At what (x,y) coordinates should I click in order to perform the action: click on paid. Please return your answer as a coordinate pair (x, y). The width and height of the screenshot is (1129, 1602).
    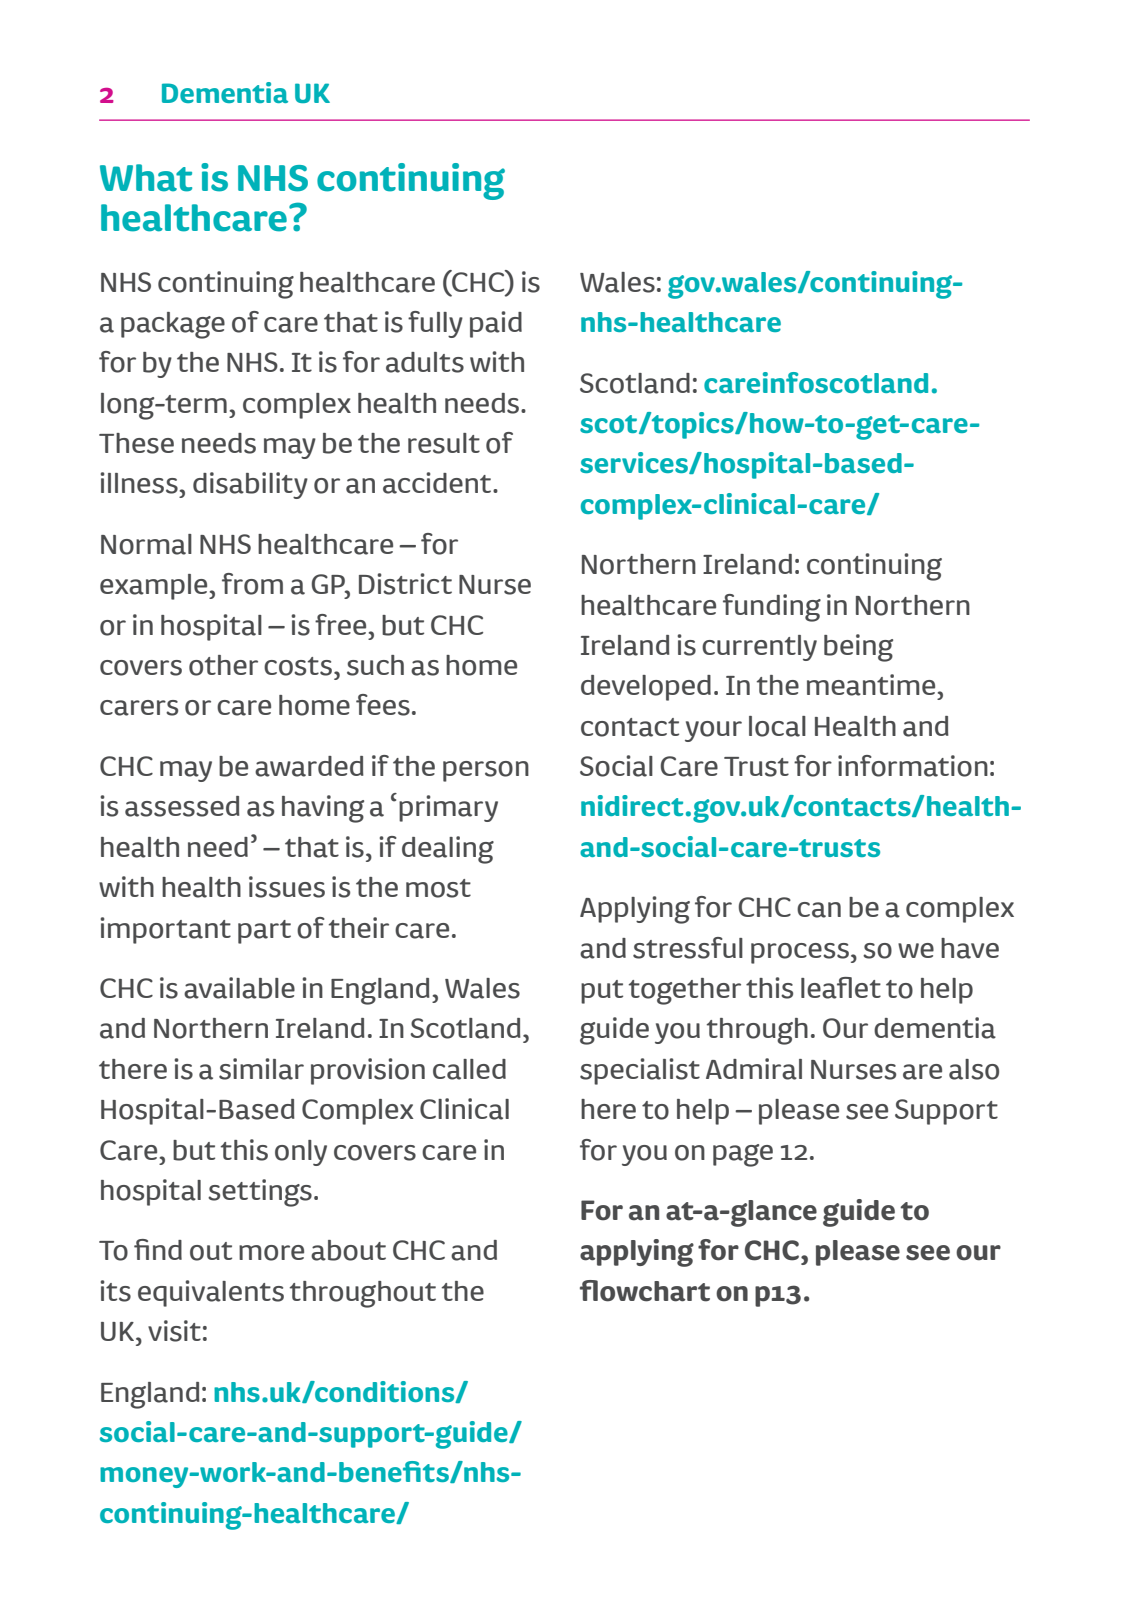
    Looking at the image, I should click on (496, 324).
